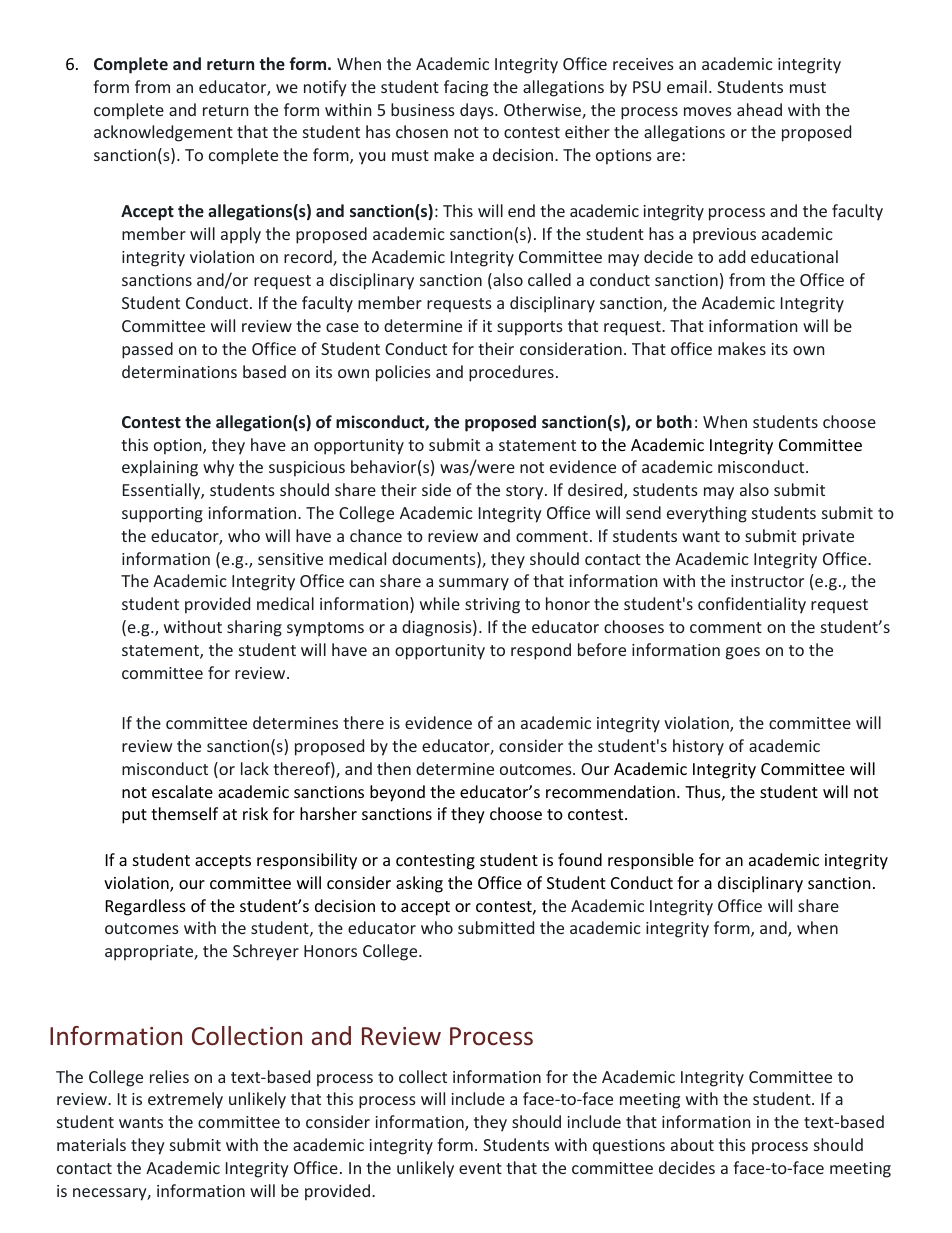 Image resolution: width=952 pixels, height=1233 pixels. What do you see at coordinates (674, 421) in the document?
I see `both` at bounding box center [674, 421].
